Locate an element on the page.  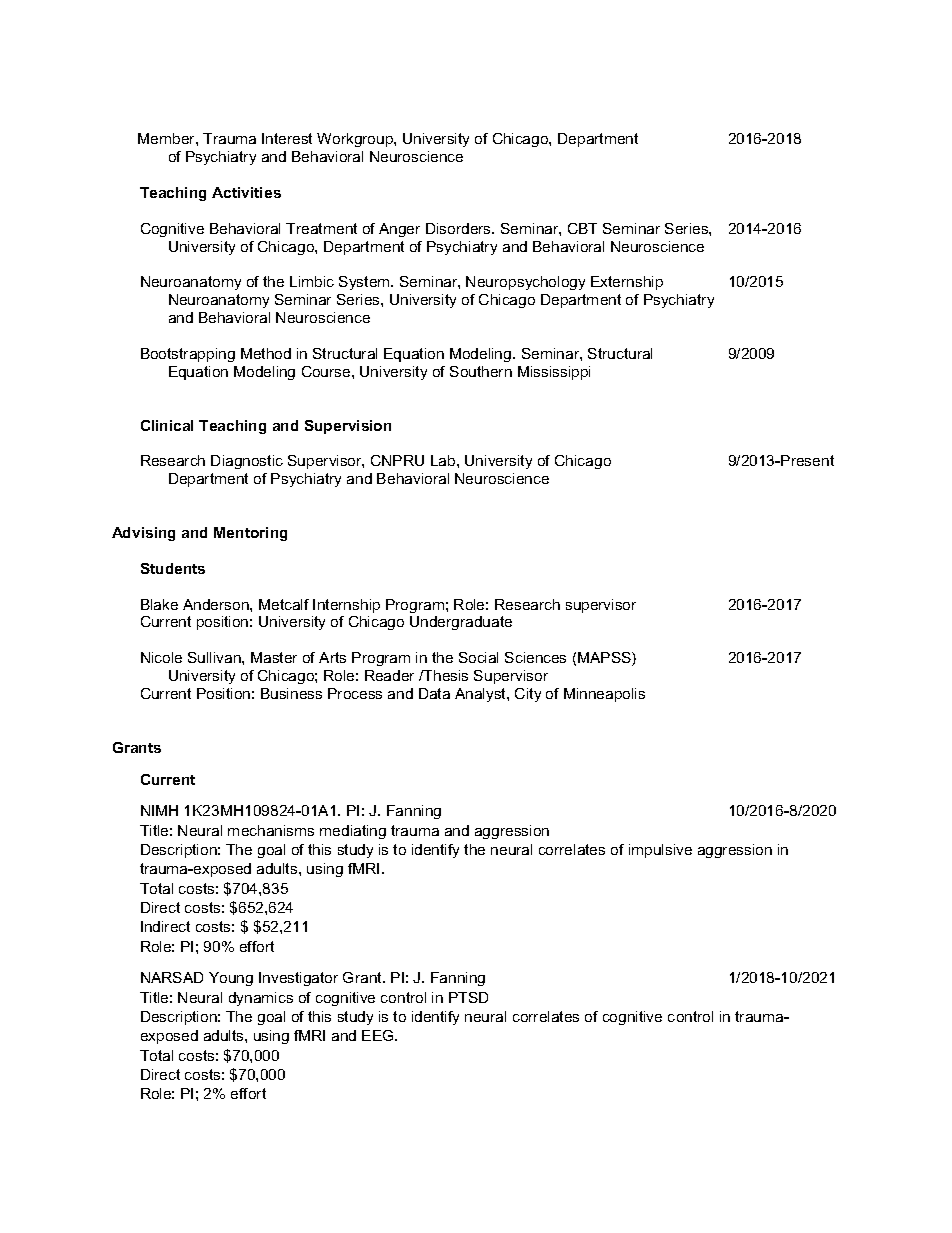
impulsive is located at coordinates (660, 851).
